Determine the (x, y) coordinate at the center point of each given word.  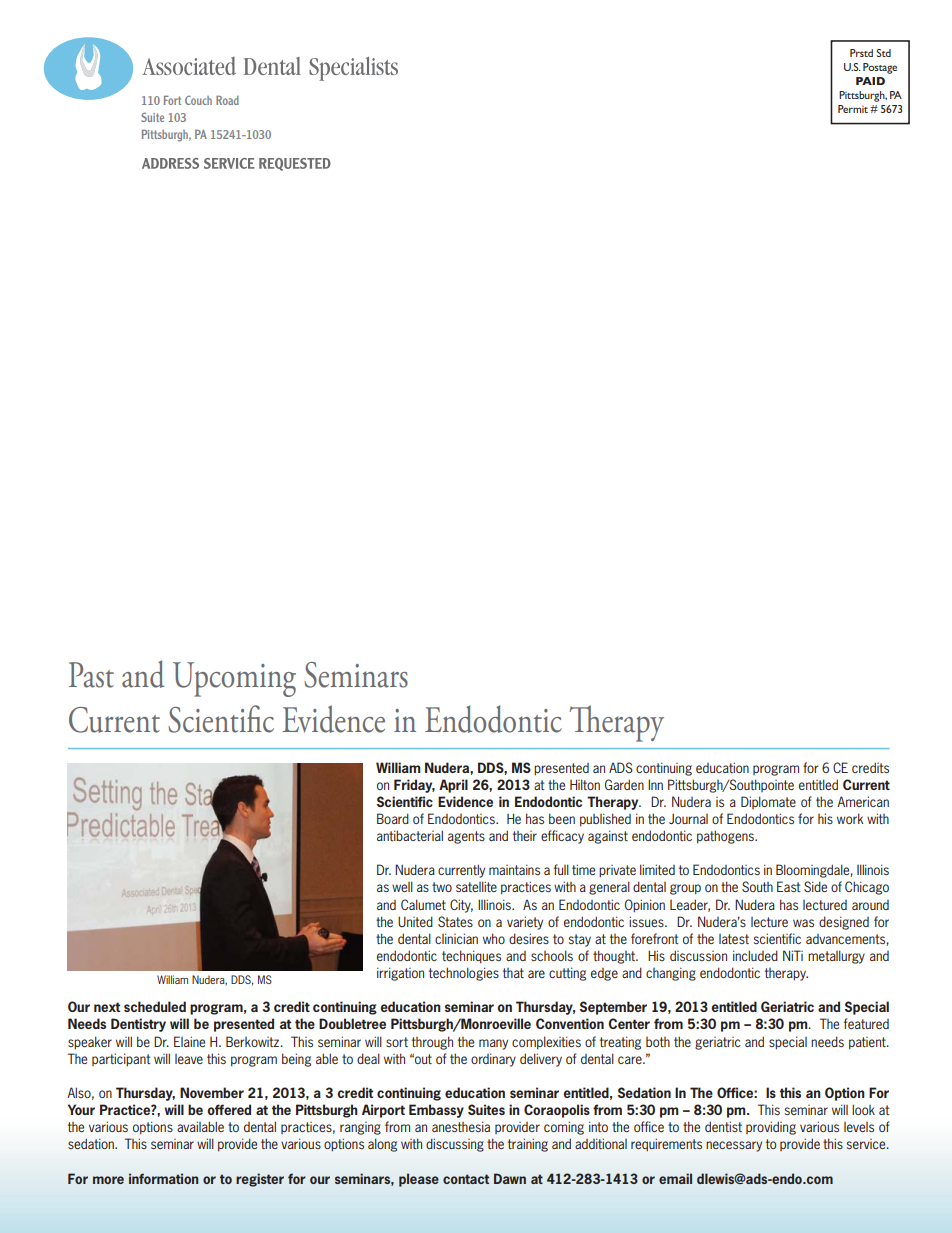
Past (91, 675)
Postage (880, 68)
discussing (455, 1145)
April (453, 786)
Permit (853, 109)
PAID (870, 81)
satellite (476, 886)
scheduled (155, 1006)
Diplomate (768, 802)
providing (771, 1128)
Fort (172, 100)
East (789, 886)
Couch (198, 100)
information (163, 1178)
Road (227, 100)
